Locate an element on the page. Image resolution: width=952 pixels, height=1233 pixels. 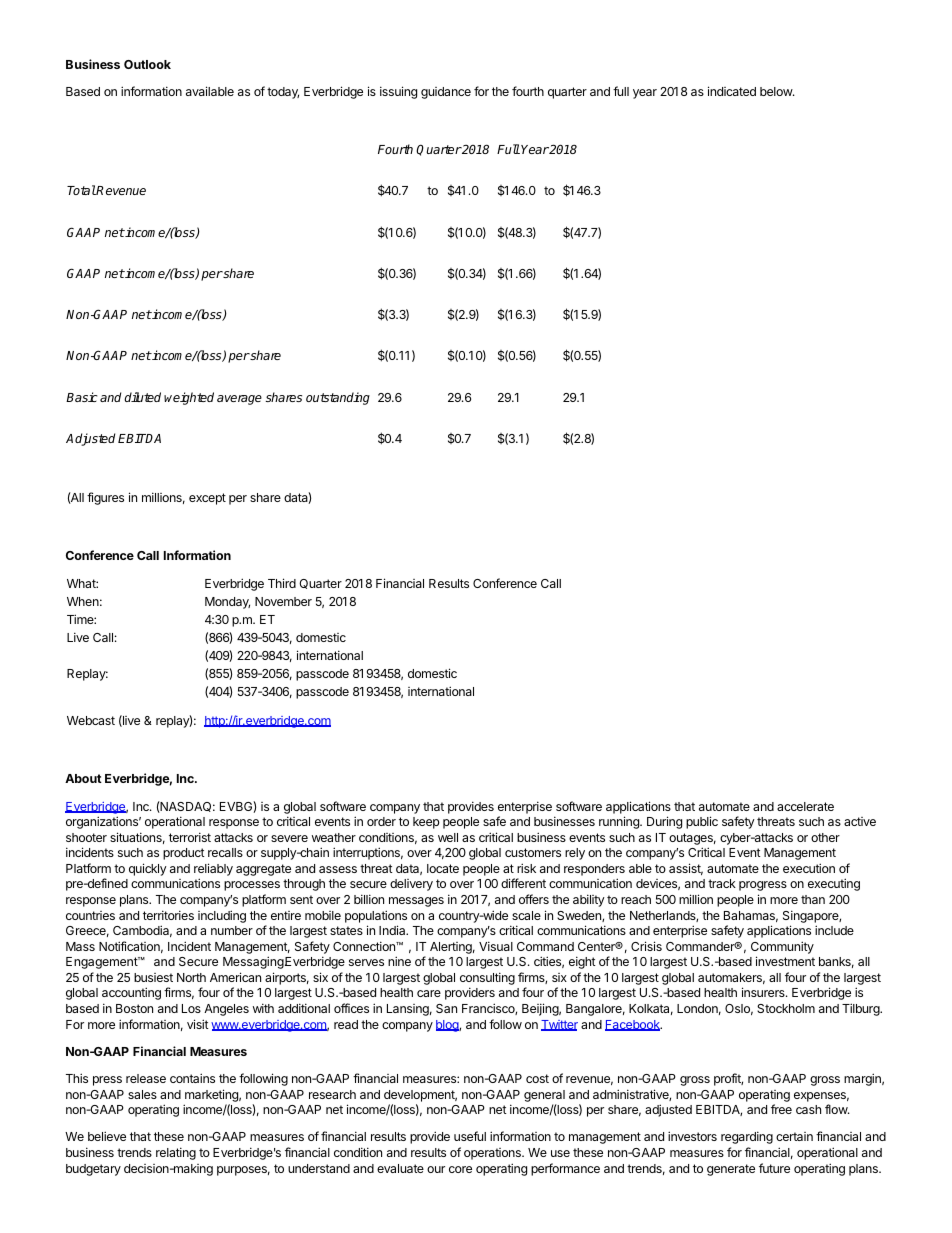
Monday is located at coordinates (227, 603).
